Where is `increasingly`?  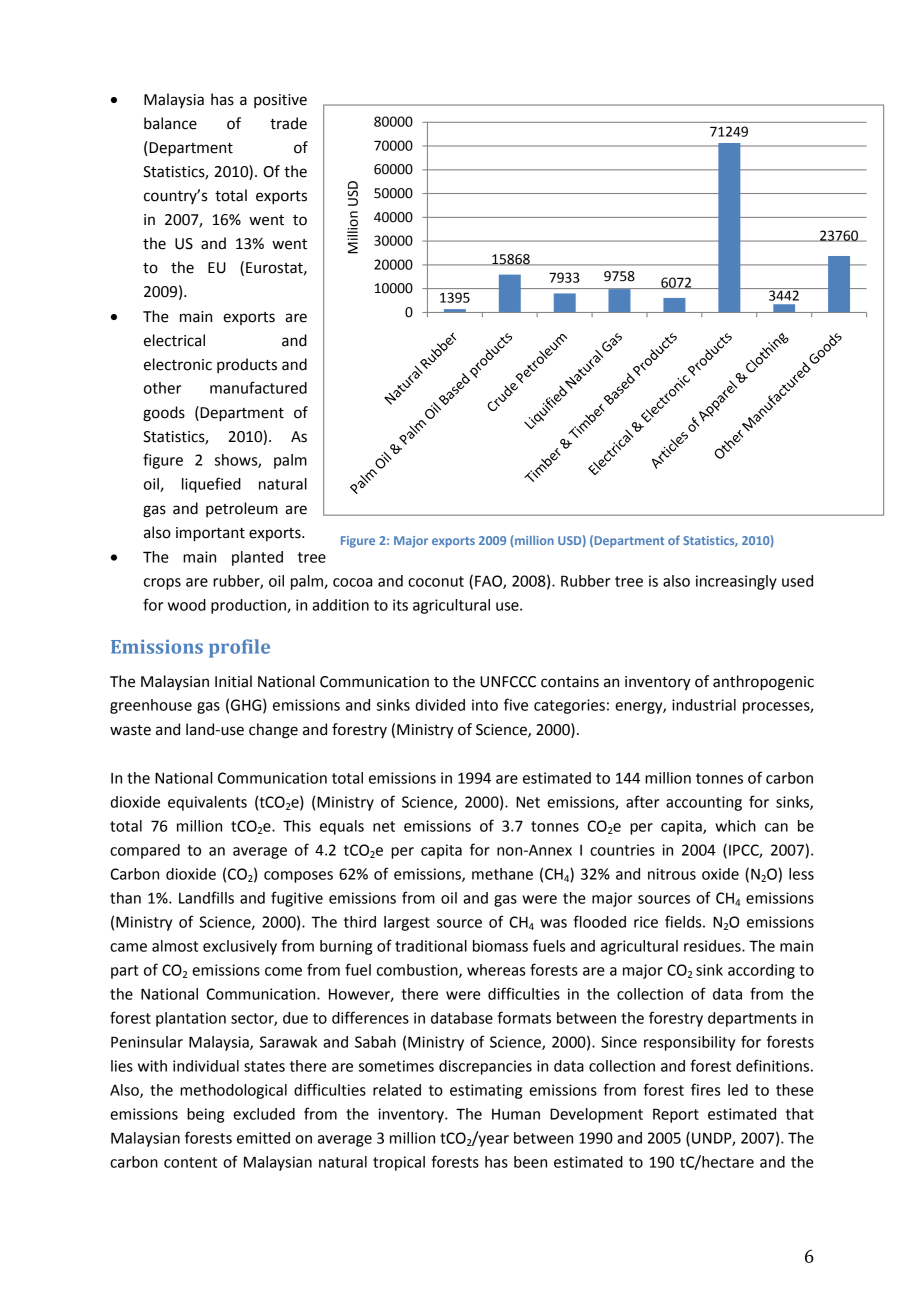
increasingly is located at coordinates (736, 582).
